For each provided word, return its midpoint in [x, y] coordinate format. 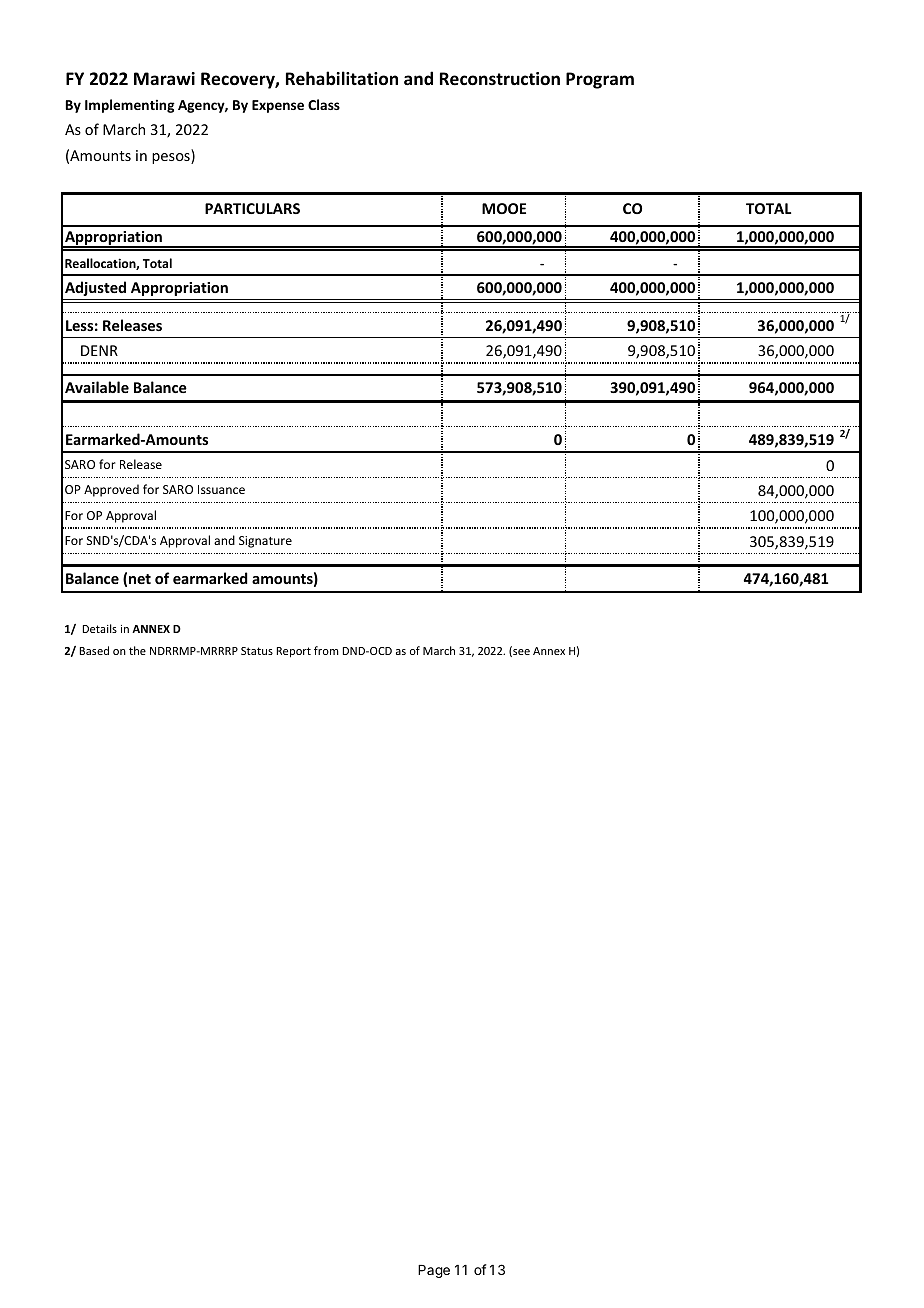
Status [257, 651]
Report [294, 652]
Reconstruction [500, 79]
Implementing [130, 106]
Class [324, 104]
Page [434, 1271]
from [326, 650]
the [137, 650]
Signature [265, 542]
